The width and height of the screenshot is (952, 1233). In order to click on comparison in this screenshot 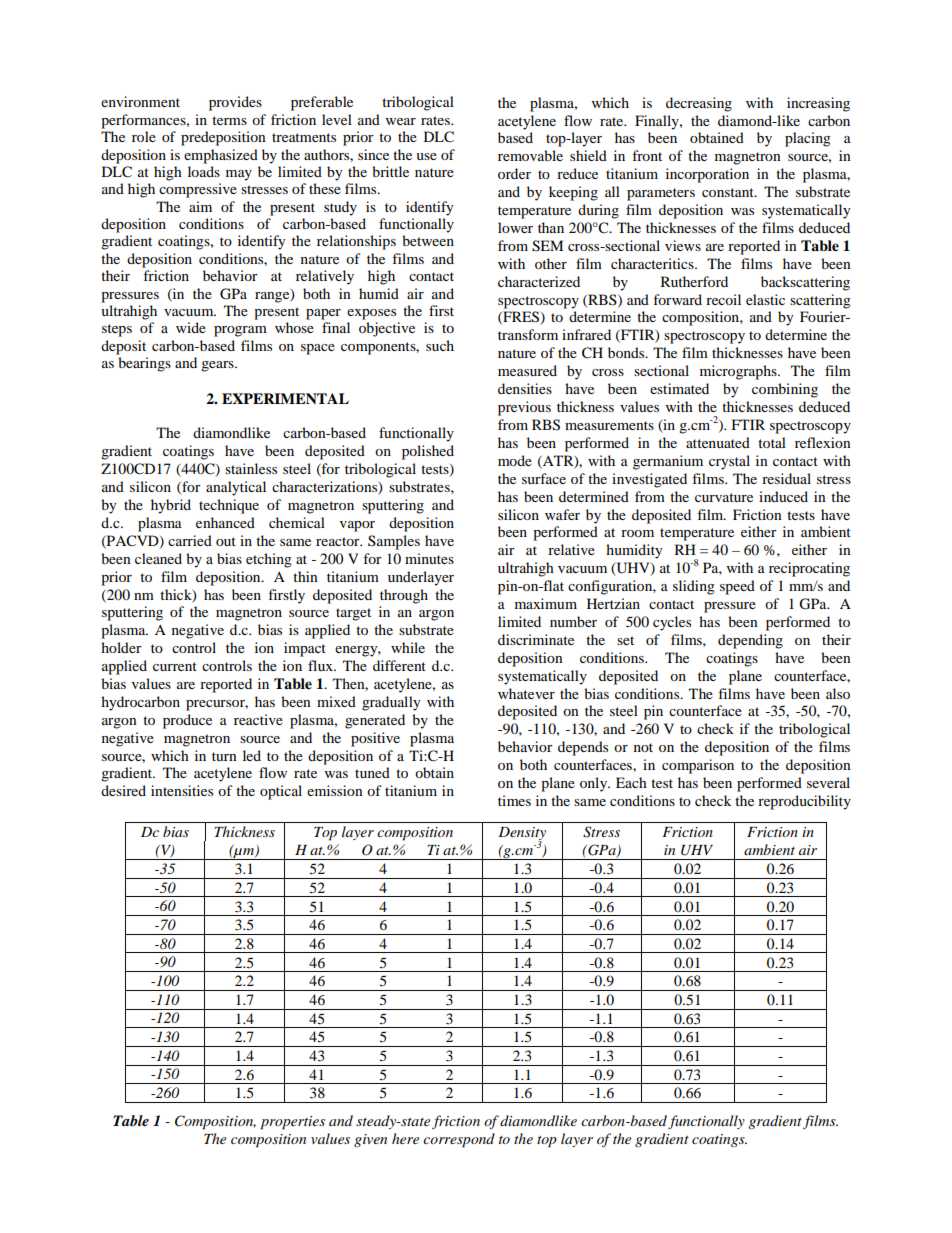, I will do `click(698, 766)`.
